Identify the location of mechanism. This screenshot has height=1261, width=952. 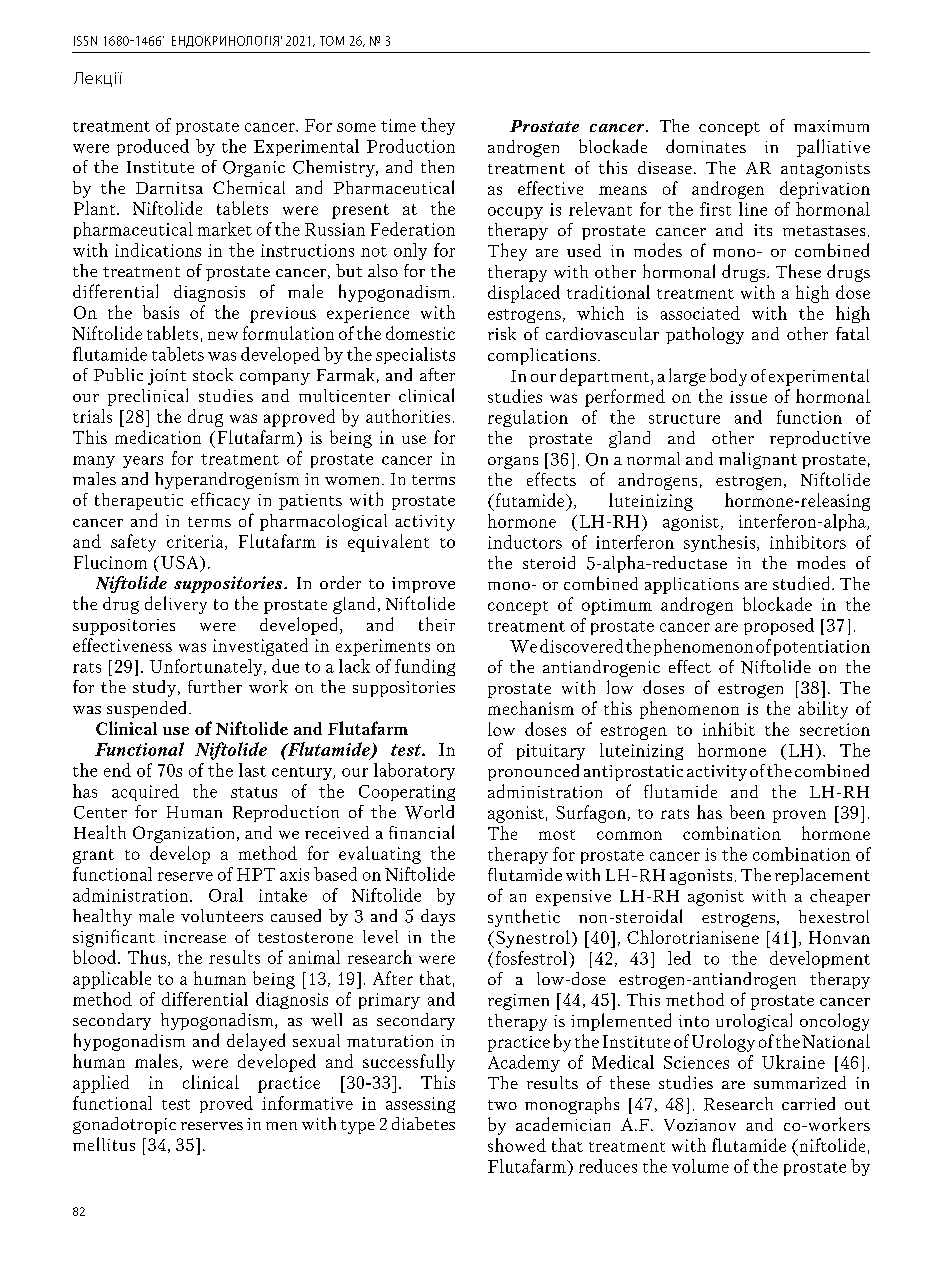
(531, 708).
